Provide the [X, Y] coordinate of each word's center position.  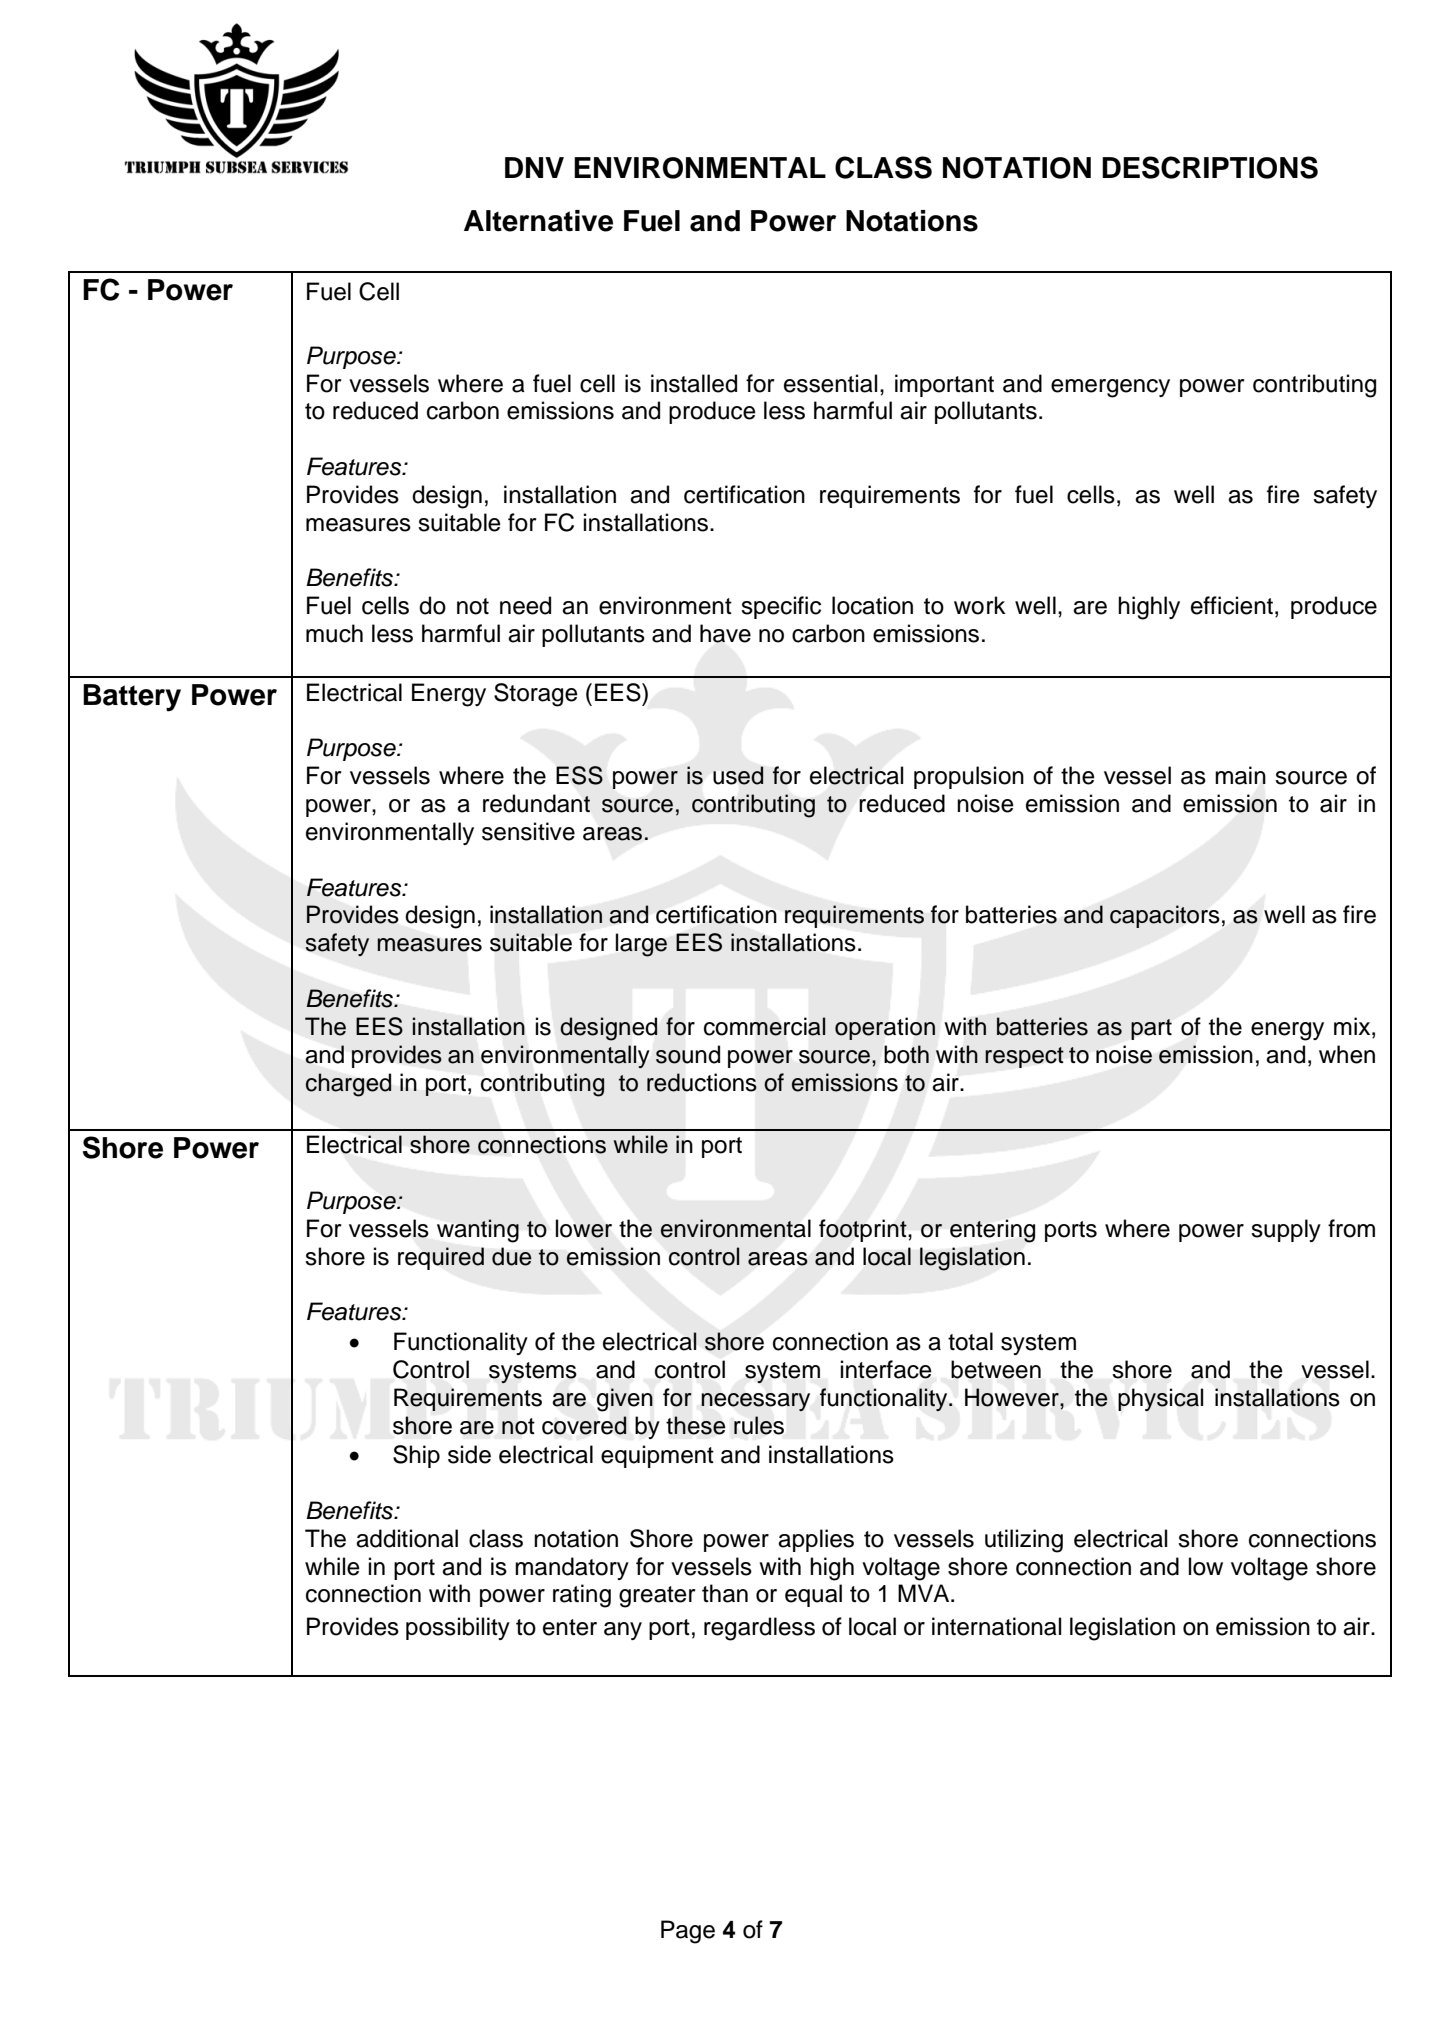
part [1151, 1029]
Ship [416, 1456]
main [1240, 775]
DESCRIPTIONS [1210, 167]
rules [759, 1425]
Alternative [538, 221]
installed [694, 383]
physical [1160, 1399]
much [334, 633]
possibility [458, 1628]
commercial [765, 1026]
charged [348, 1085]
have [725, 633]
